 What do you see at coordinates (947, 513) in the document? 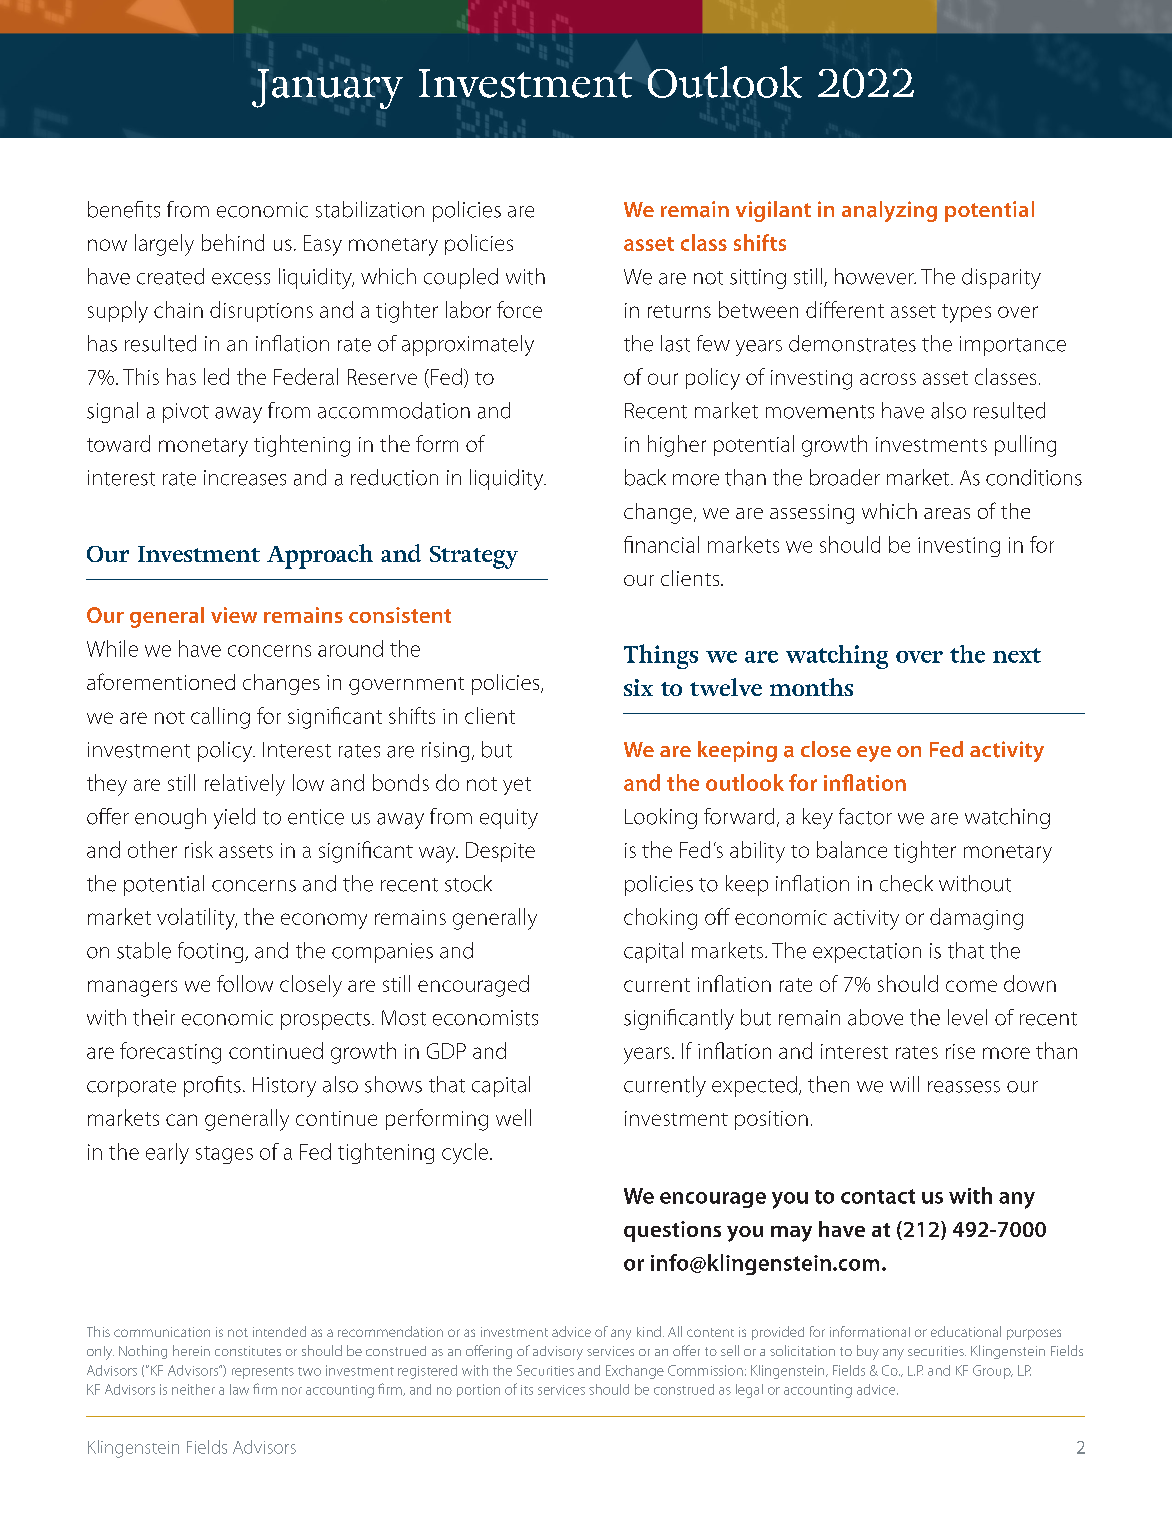
I see `areas` at bounding box center [947, 513].
